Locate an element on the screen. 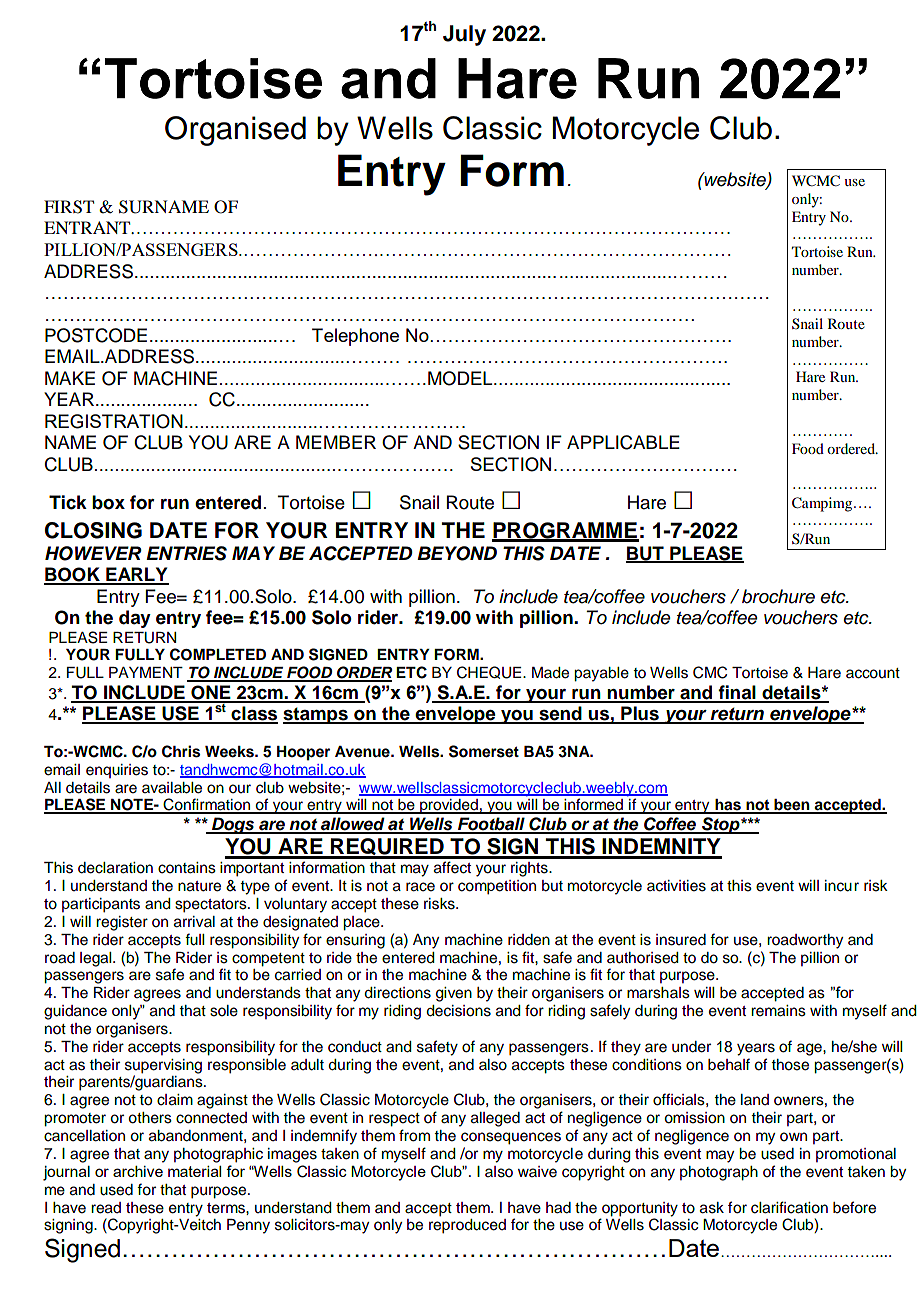 This screenshot has height=1307, width=924. clarification is located at coordinates (789, 1207).
